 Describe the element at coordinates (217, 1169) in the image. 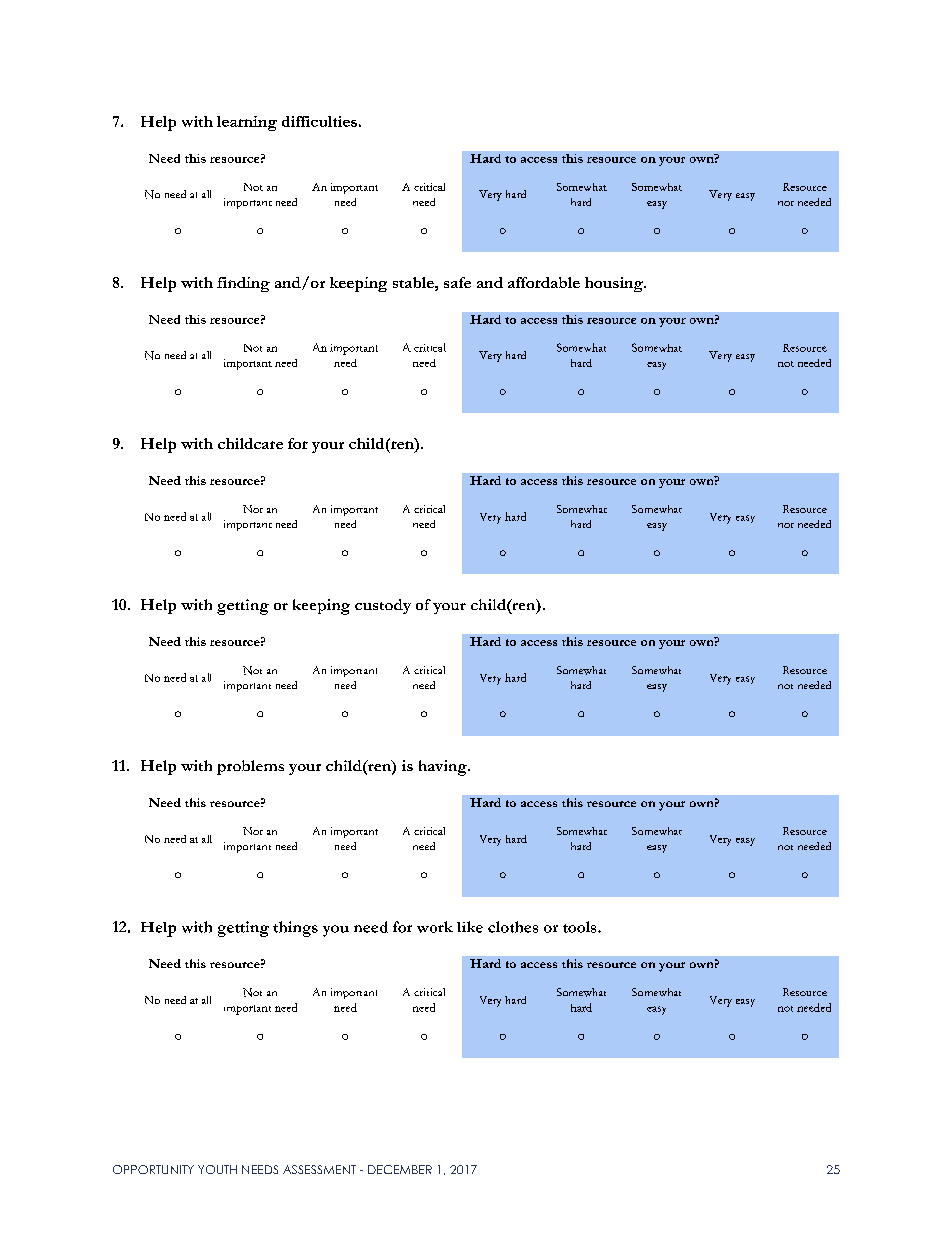

I see `YOUTH` at that location.
